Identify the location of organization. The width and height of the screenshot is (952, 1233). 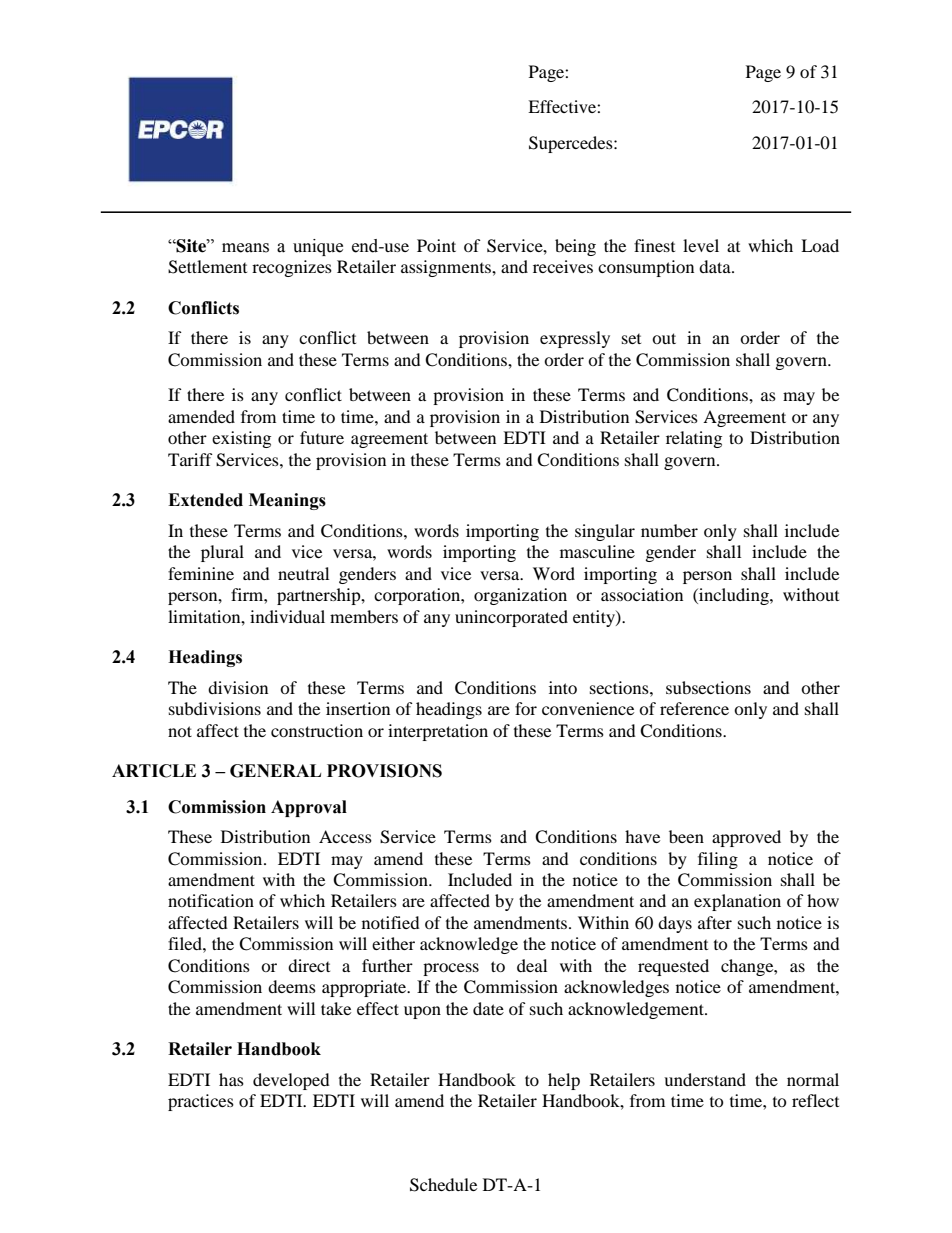
(520, 596).
